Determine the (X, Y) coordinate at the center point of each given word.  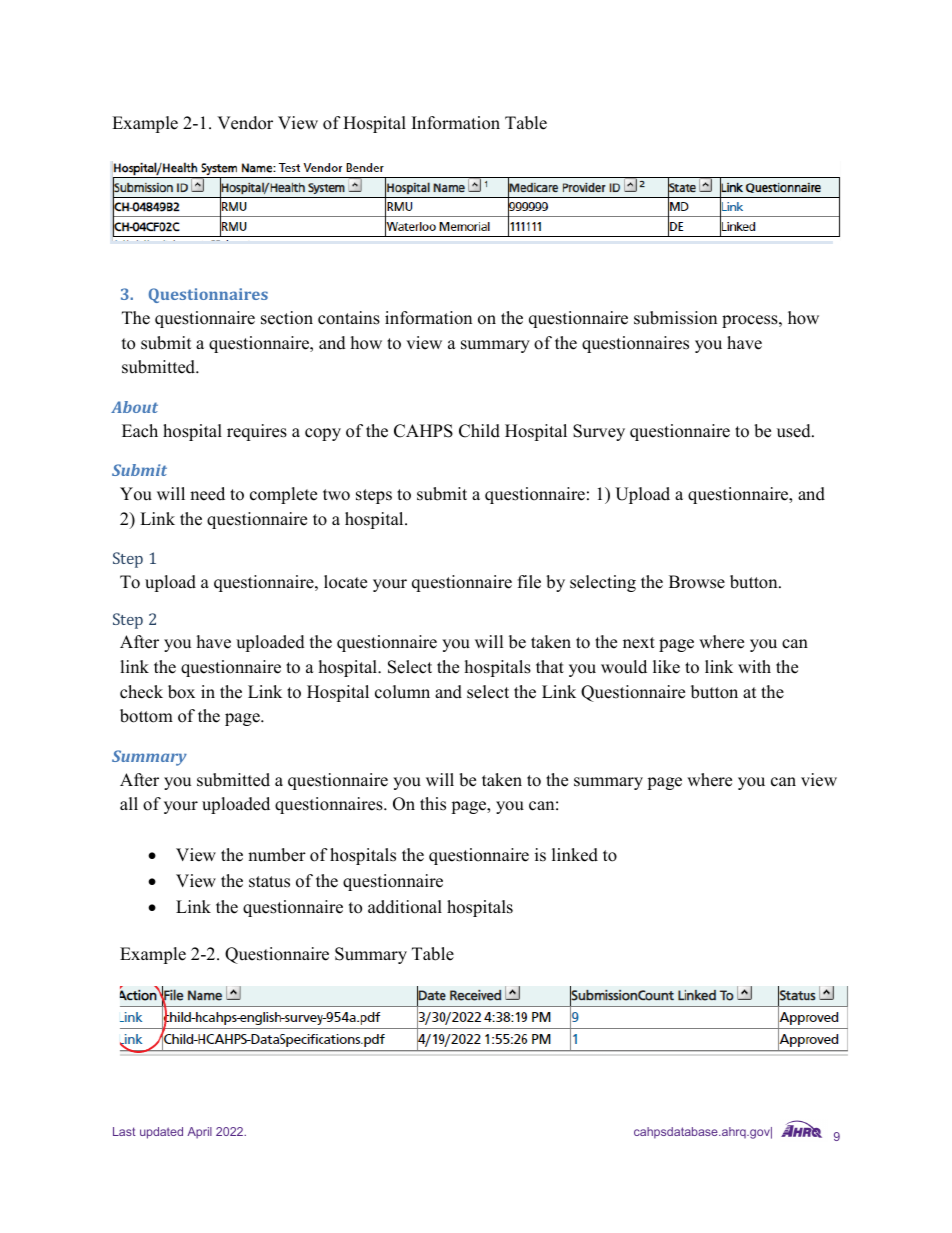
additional (405, 907)
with (754, 666)
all (129, 803)
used (795, 431)
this (433, 804)
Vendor (245, 123)
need (207, 494)
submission (675, 318)
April (199, 1133)
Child (479, 431)
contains (349, 318)
